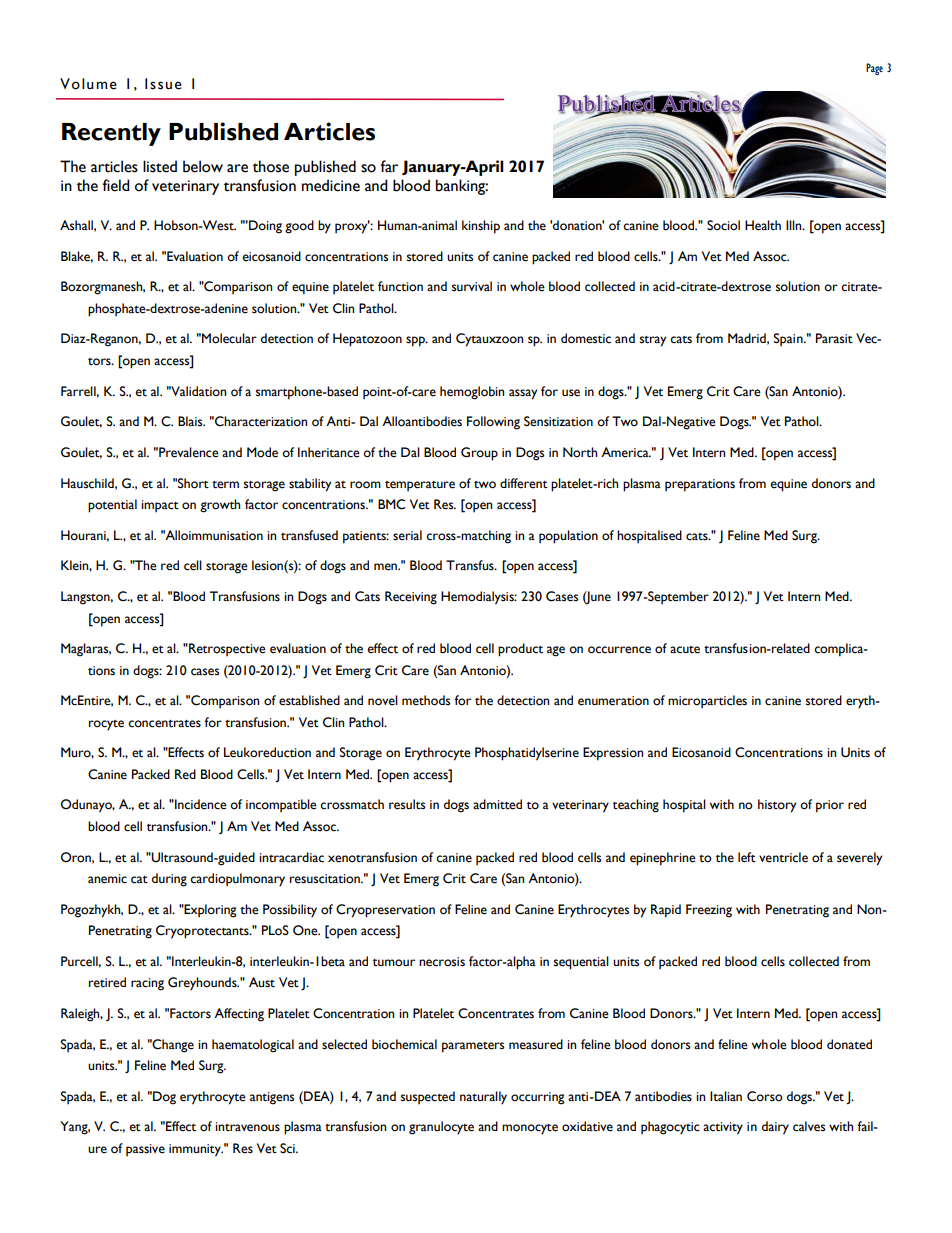 The height and width of the screenshot is (1233, 952). What do you see at coordinates (789, 339) in the screenshot?
I see `Spain` at bounding box center [789, 339].
